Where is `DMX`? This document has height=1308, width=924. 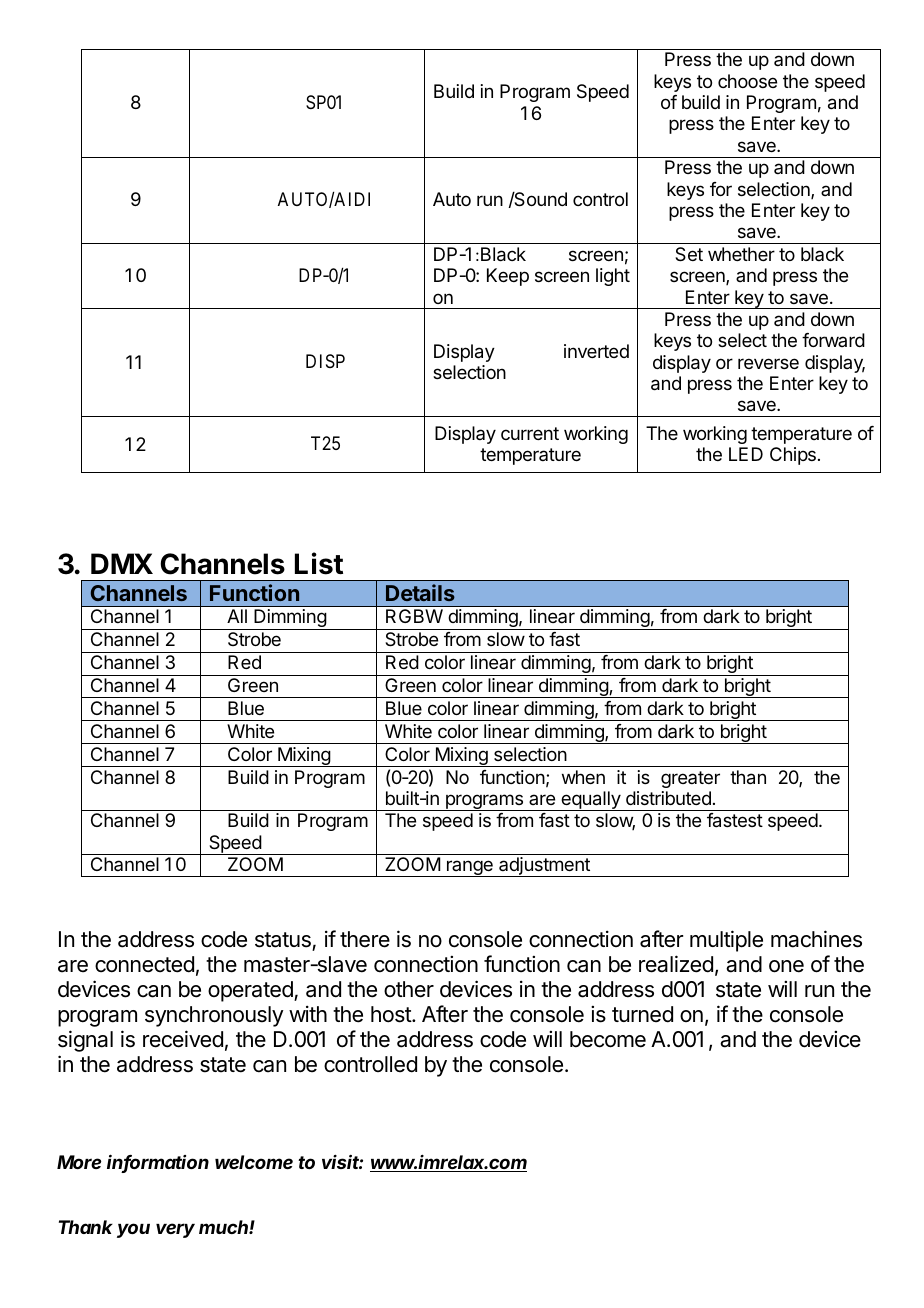
DMX is located at coordinates (122, 563).
